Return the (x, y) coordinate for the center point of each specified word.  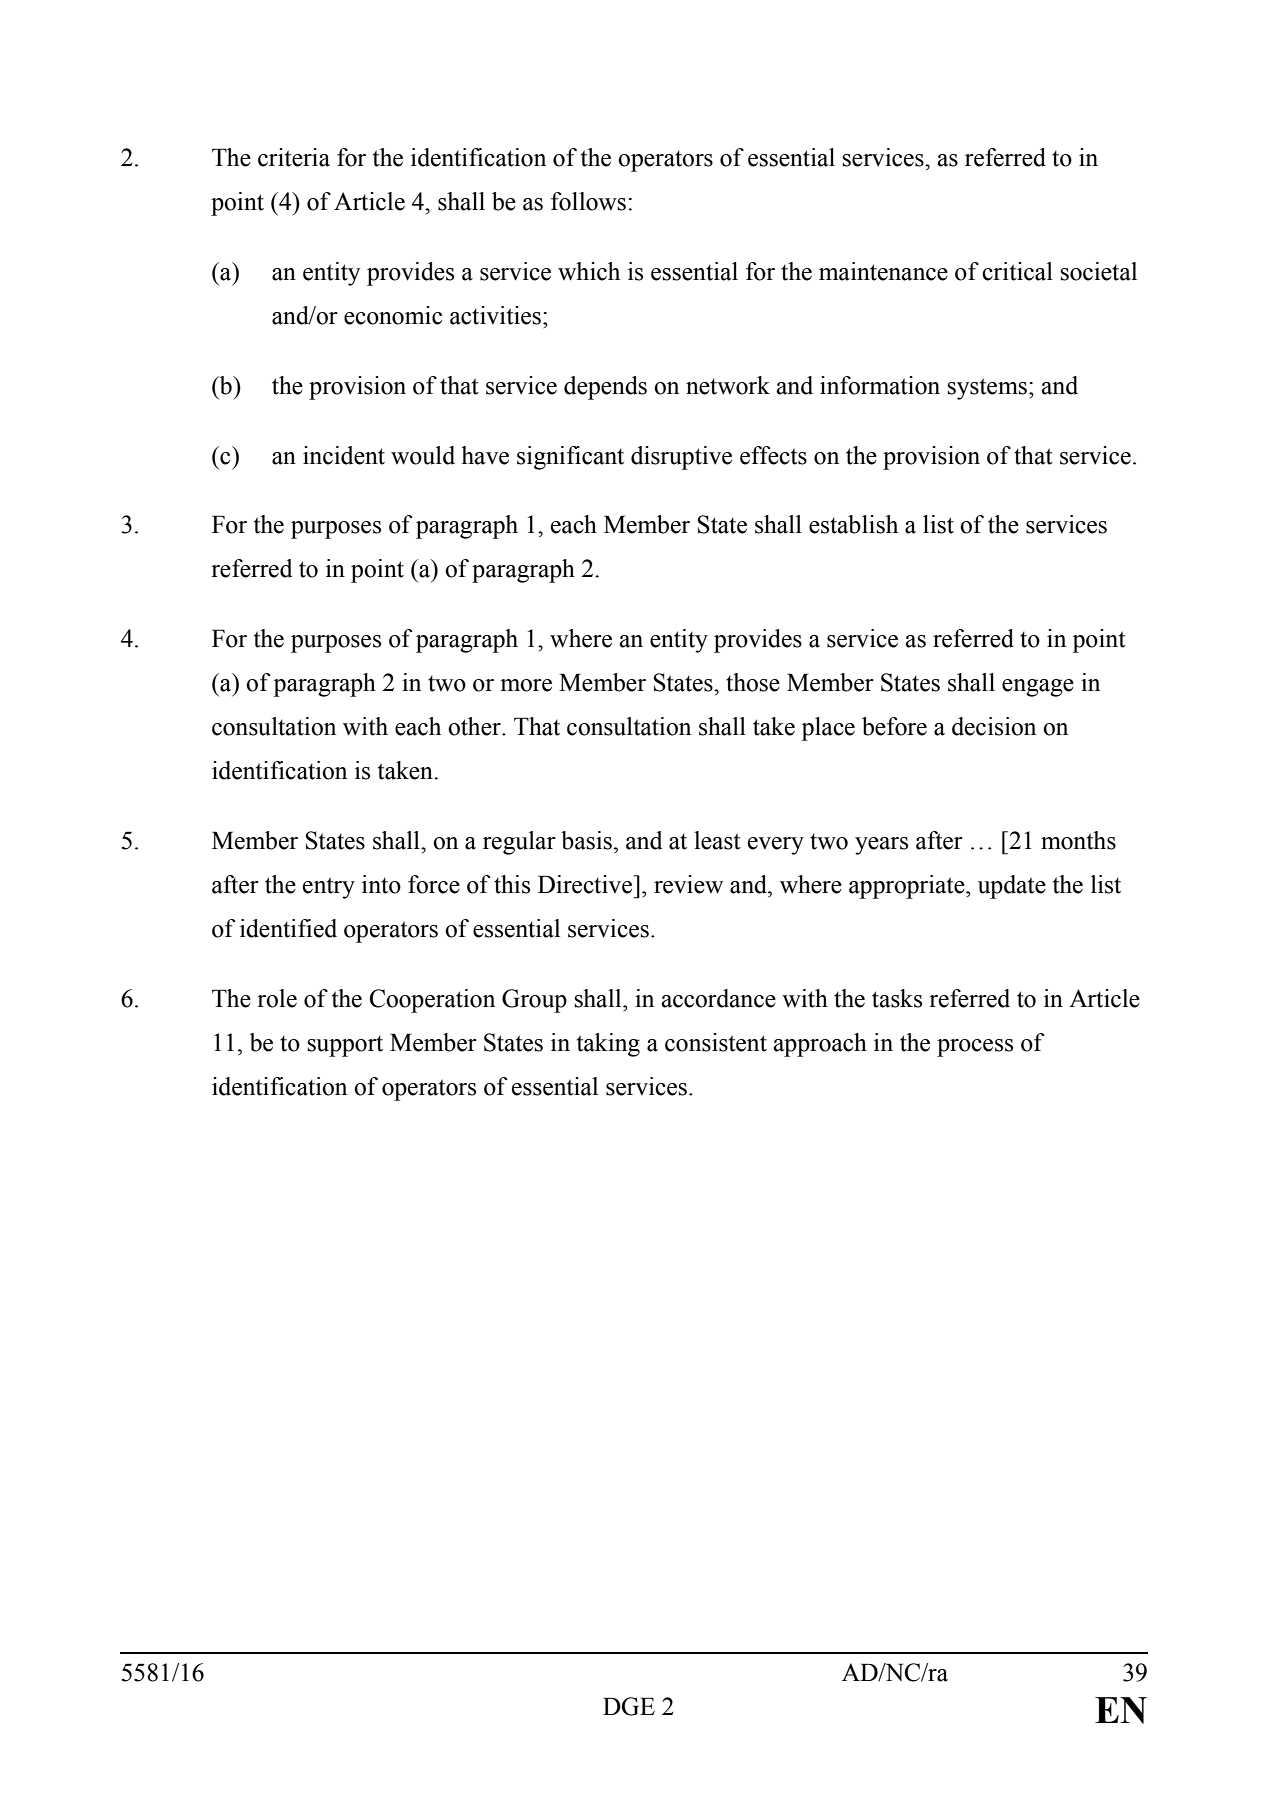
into (381, 884)
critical (1017, 271)
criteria (294, 157)
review (688, 884)
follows (588, 201)
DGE (629, 1706)
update (1012, 887)
